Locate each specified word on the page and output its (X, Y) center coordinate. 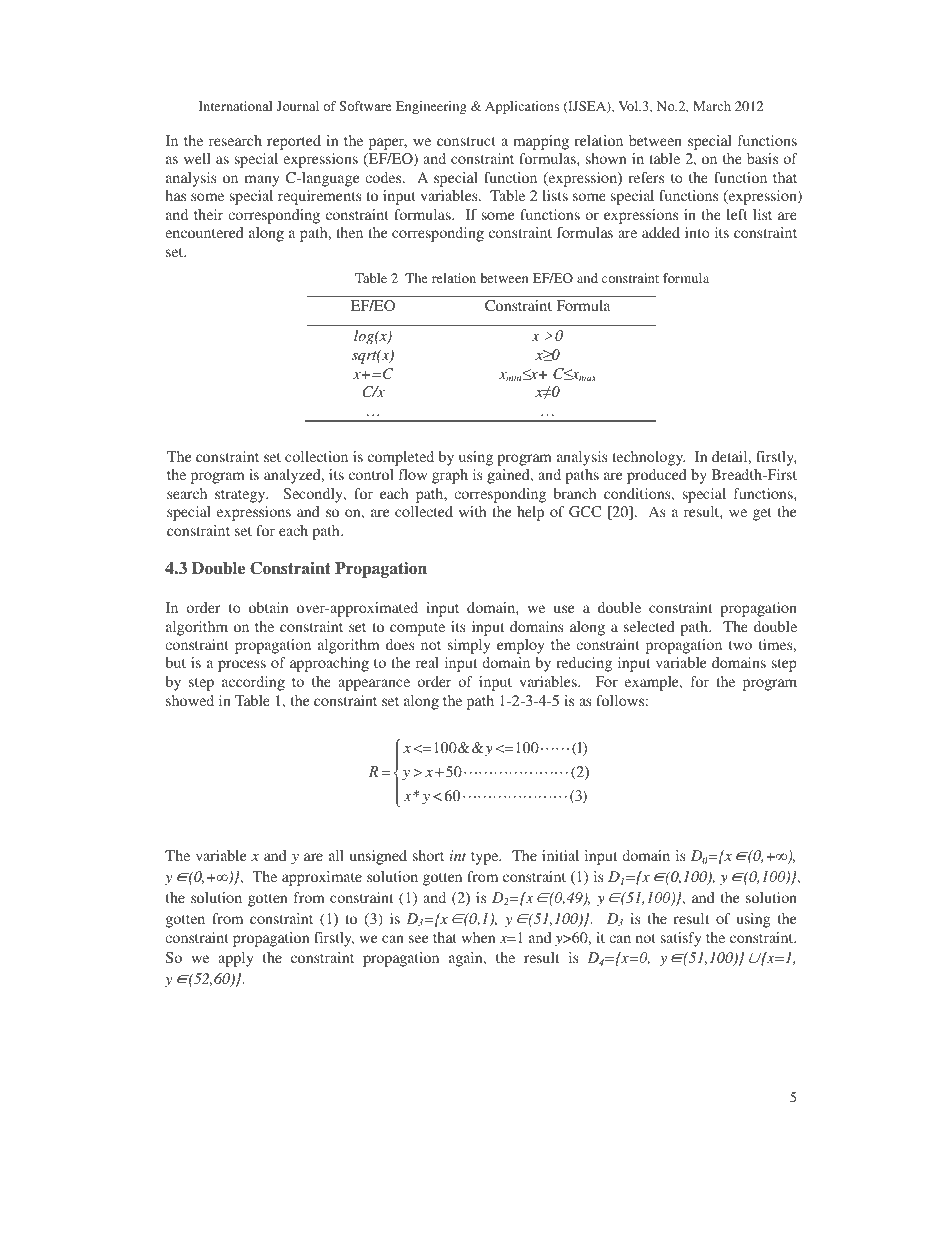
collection (316, 456)
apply (236, 959)
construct (466, 141)
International (235, 106)
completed (401, 458)
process (242, 666)
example (653, 683)
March (712, 106)
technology (648, 458)
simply (469, 646)
